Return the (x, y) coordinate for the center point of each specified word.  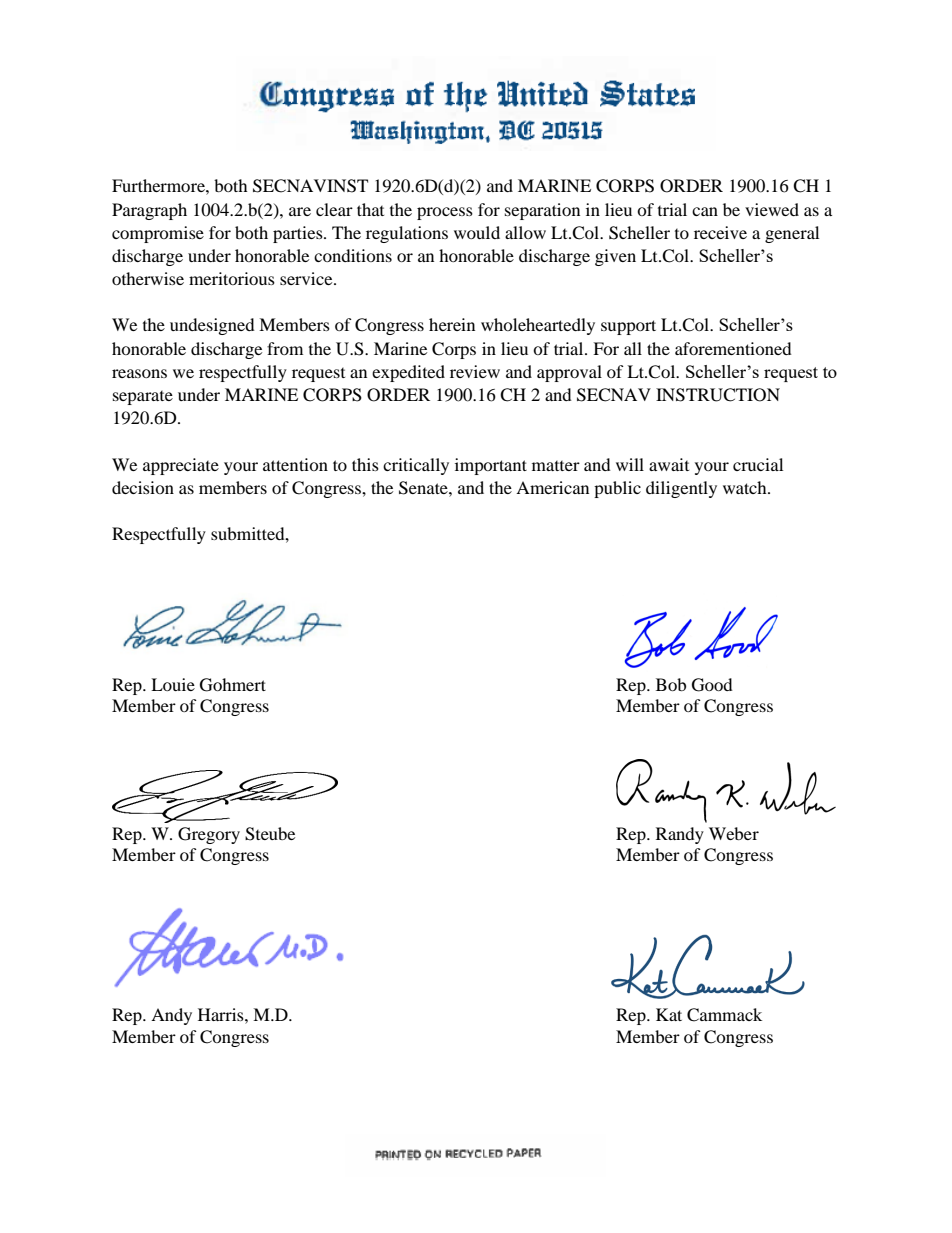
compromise (158, 234)
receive (720, 232)
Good (712, 685)
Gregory (209, 835)
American (552, 487)
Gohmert (233, 685)
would (477, 232)
